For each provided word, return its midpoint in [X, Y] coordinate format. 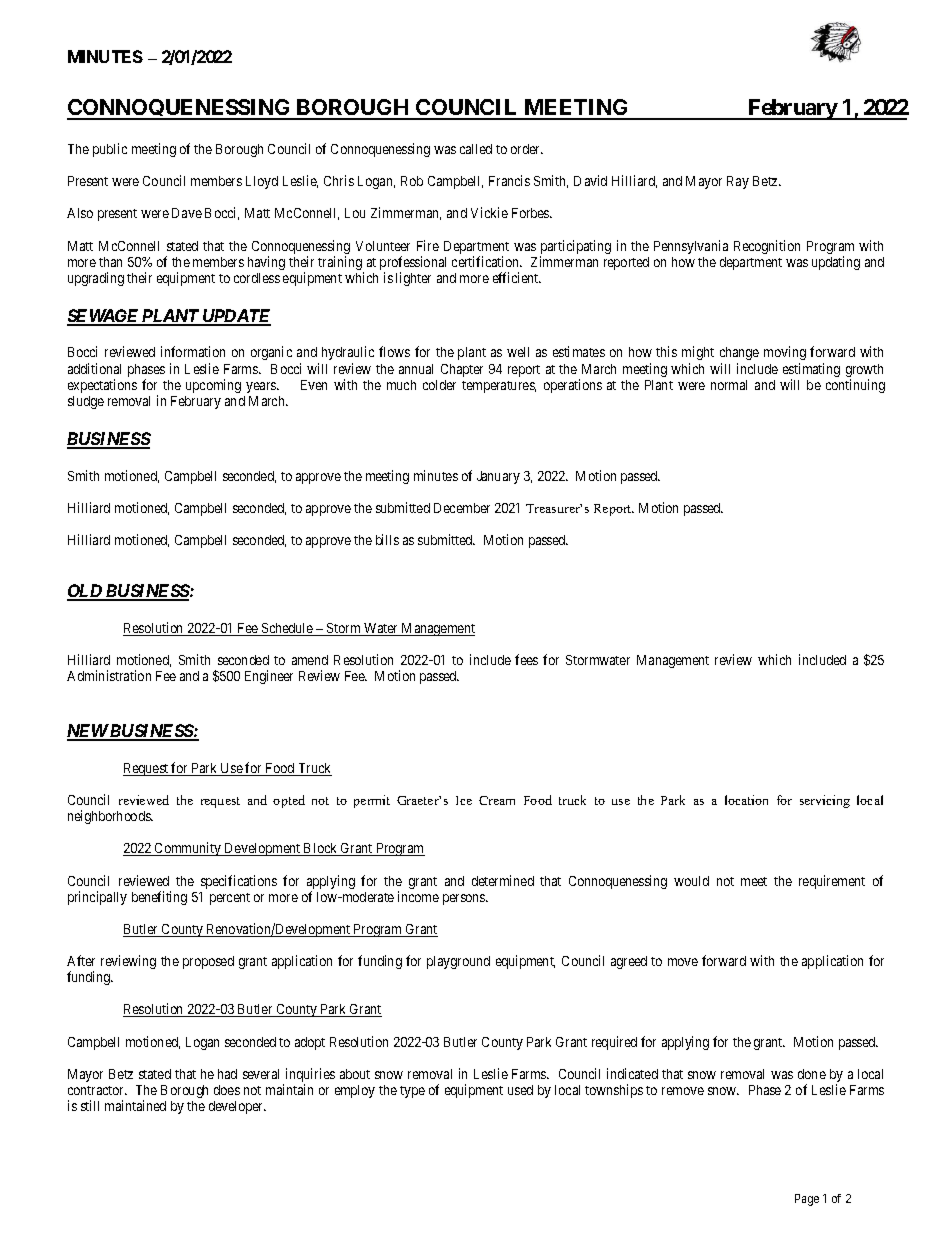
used [520, 1090]
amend [310, 660]
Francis [509, 180]
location [746, 800]
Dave [187, 213]
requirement [832, 882]
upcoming [213, 386]
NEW [88, 732]
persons [465, 899]
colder [439, 385]
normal [729, 385]
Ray [738, 182]
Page [807, 1200]
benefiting [159, 898]
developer [237, 1107]
